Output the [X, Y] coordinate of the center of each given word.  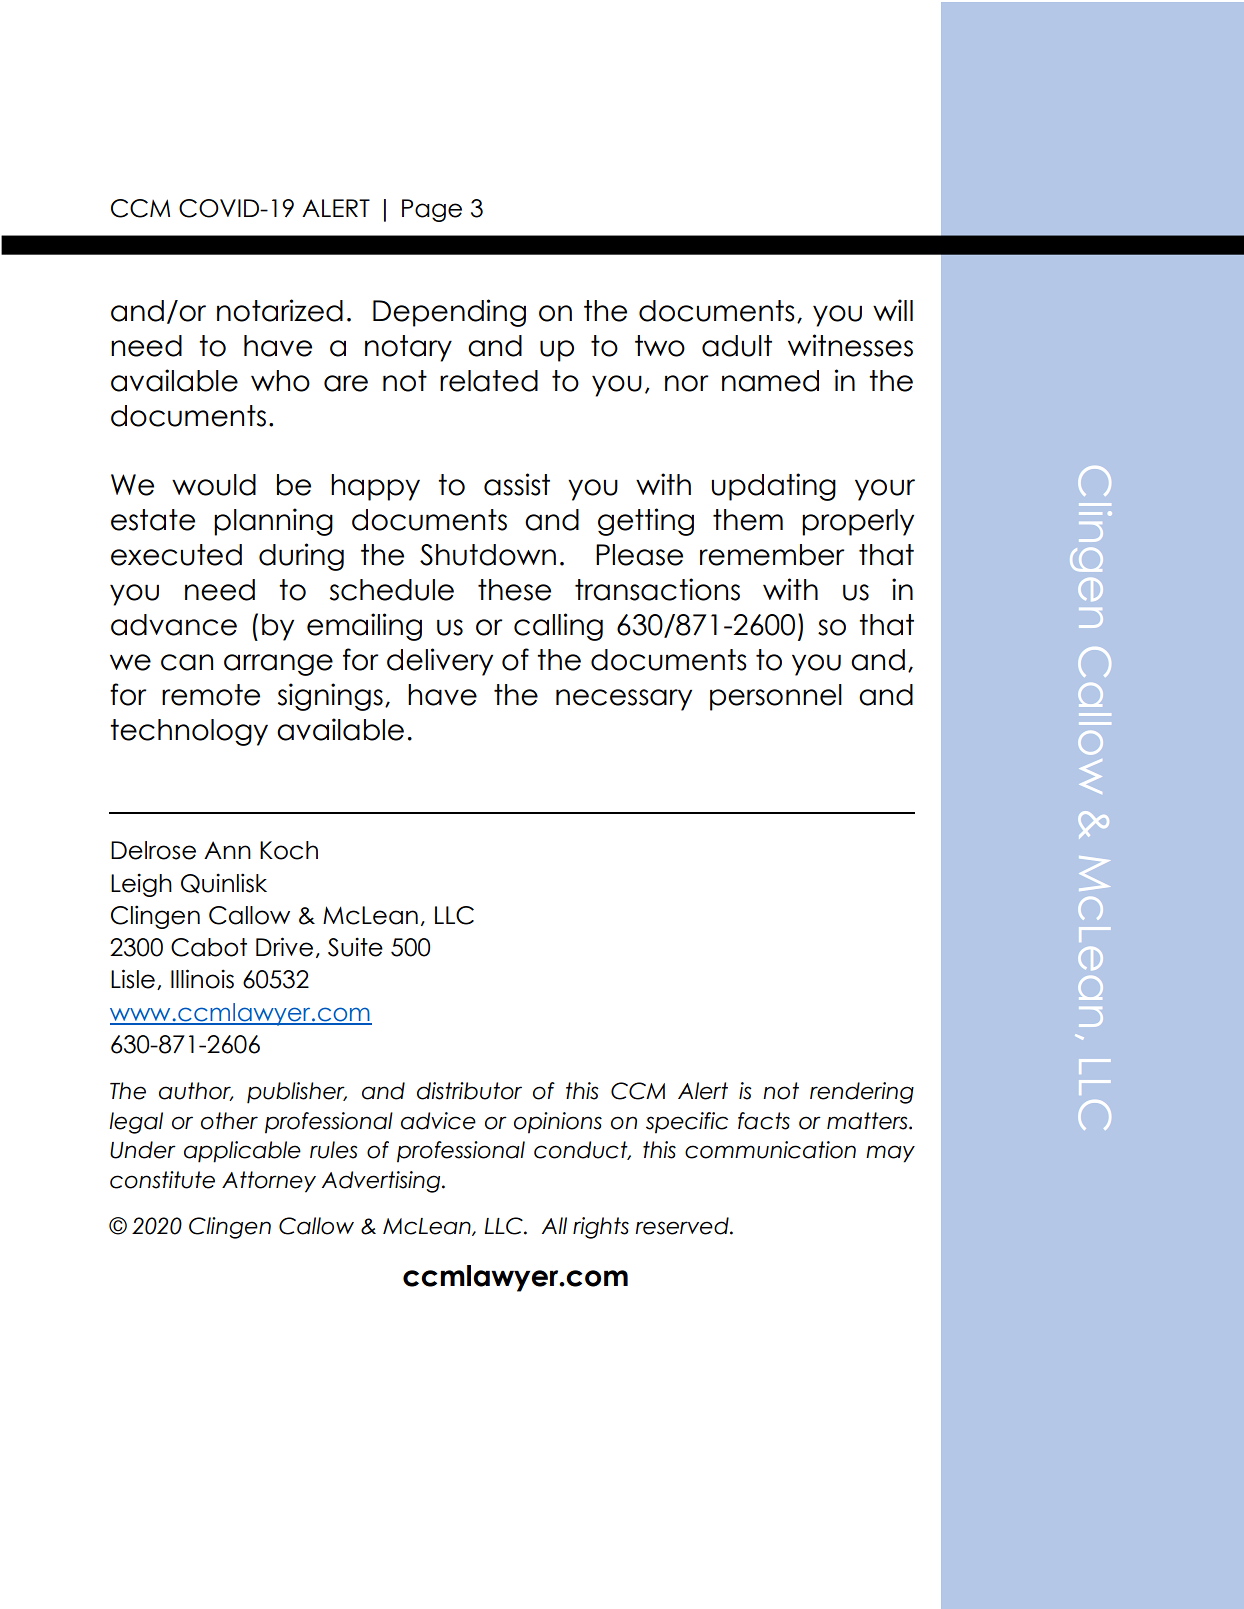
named [770, 381]
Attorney [269, 1182]
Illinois [202, 979]
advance [174, 625]
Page [432, 210]
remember [772, 555]
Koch [289, 850]
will [893, 310]
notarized [280, 310]
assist [517, 484]
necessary [624, 700]
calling [558, 627]
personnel [776, 697]
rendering [862, 1093]
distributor [469, 1091]
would [214, 485]
